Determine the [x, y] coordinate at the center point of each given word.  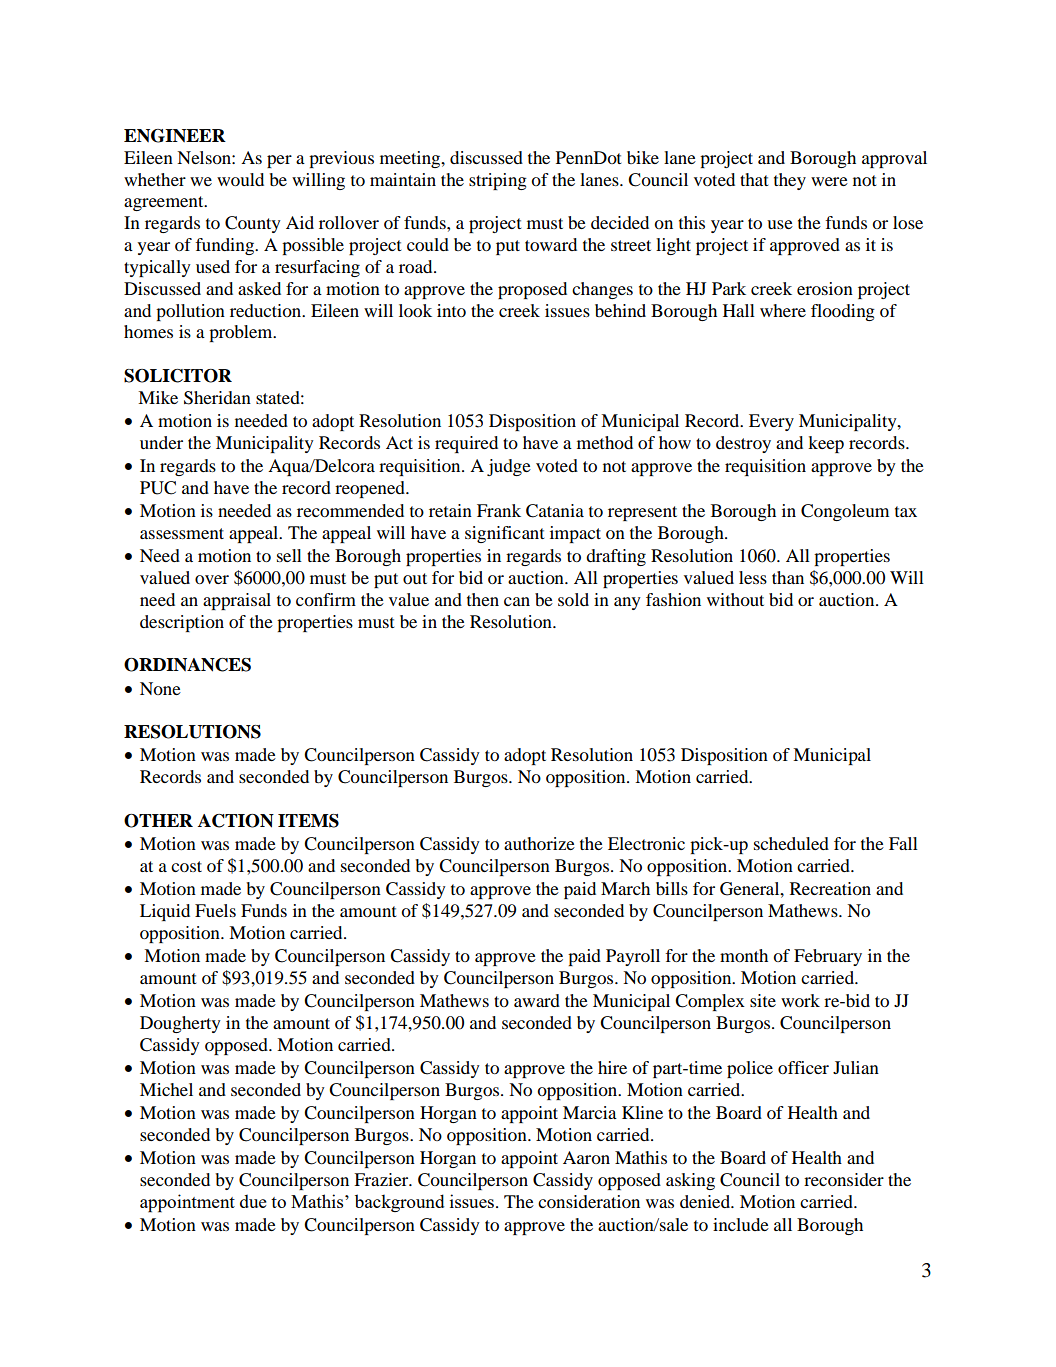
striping [498, 181]
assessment [182, 533]
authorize [539, 843]
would [240, 179]
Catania [555, 511]
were [829, 181]
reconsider [844, 1179]
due [253, 1201]
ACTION [236, 821]
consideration [589, 1201]
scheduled [791, 843]
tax [906, 511]
